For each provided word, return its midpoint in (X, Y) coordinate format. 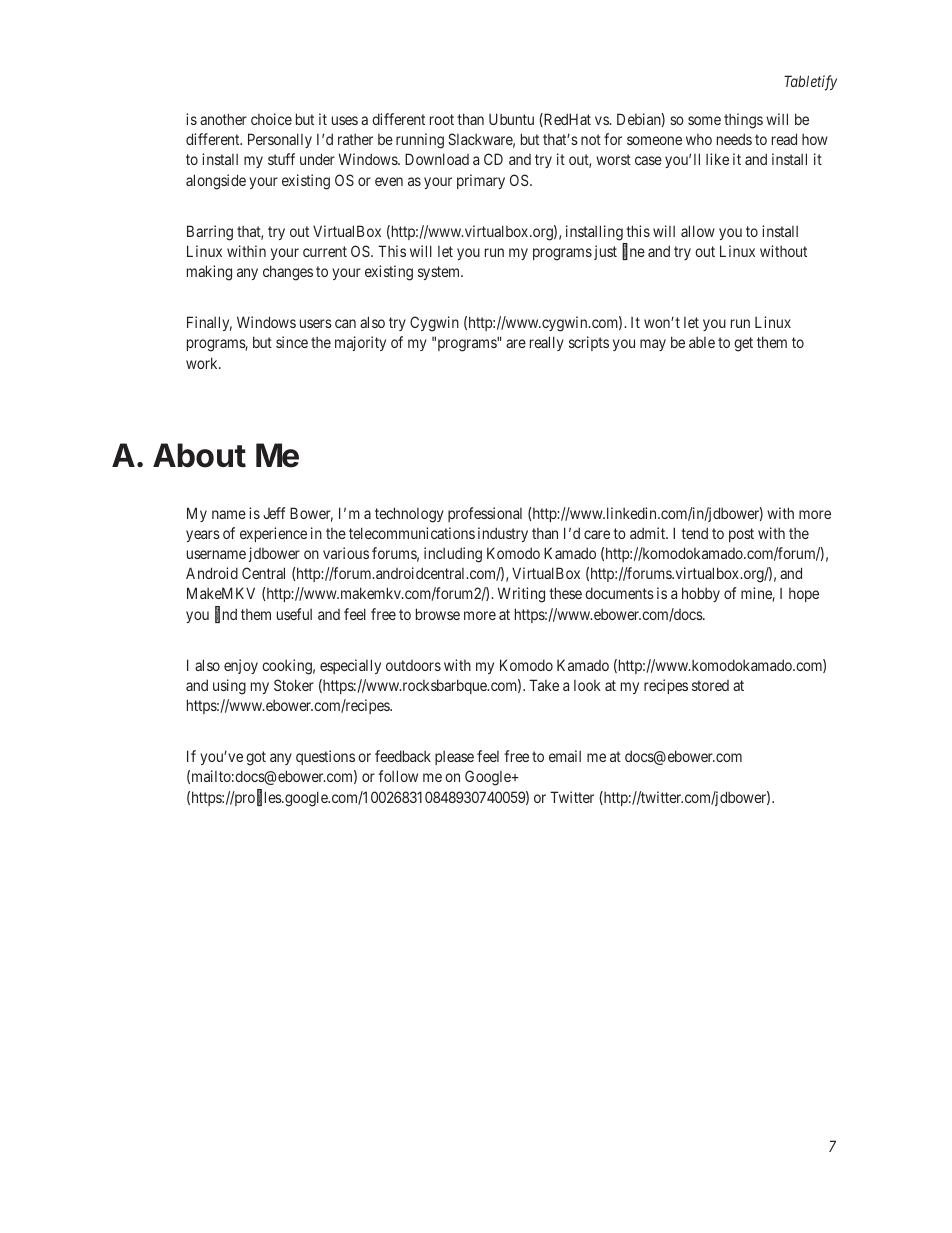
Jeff (274, 513)
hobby (701, 594)
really (547, 343)
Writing (521, 595)
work (203, 363)
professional (485, 514)
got (256, 758)
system (440, 273)
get (743, 345)
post (741, 535)
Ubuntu (511, 119)
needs (734, 139)
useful (294, 614)
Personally (280, 140)
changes (288, 273)
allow (698, 231)
